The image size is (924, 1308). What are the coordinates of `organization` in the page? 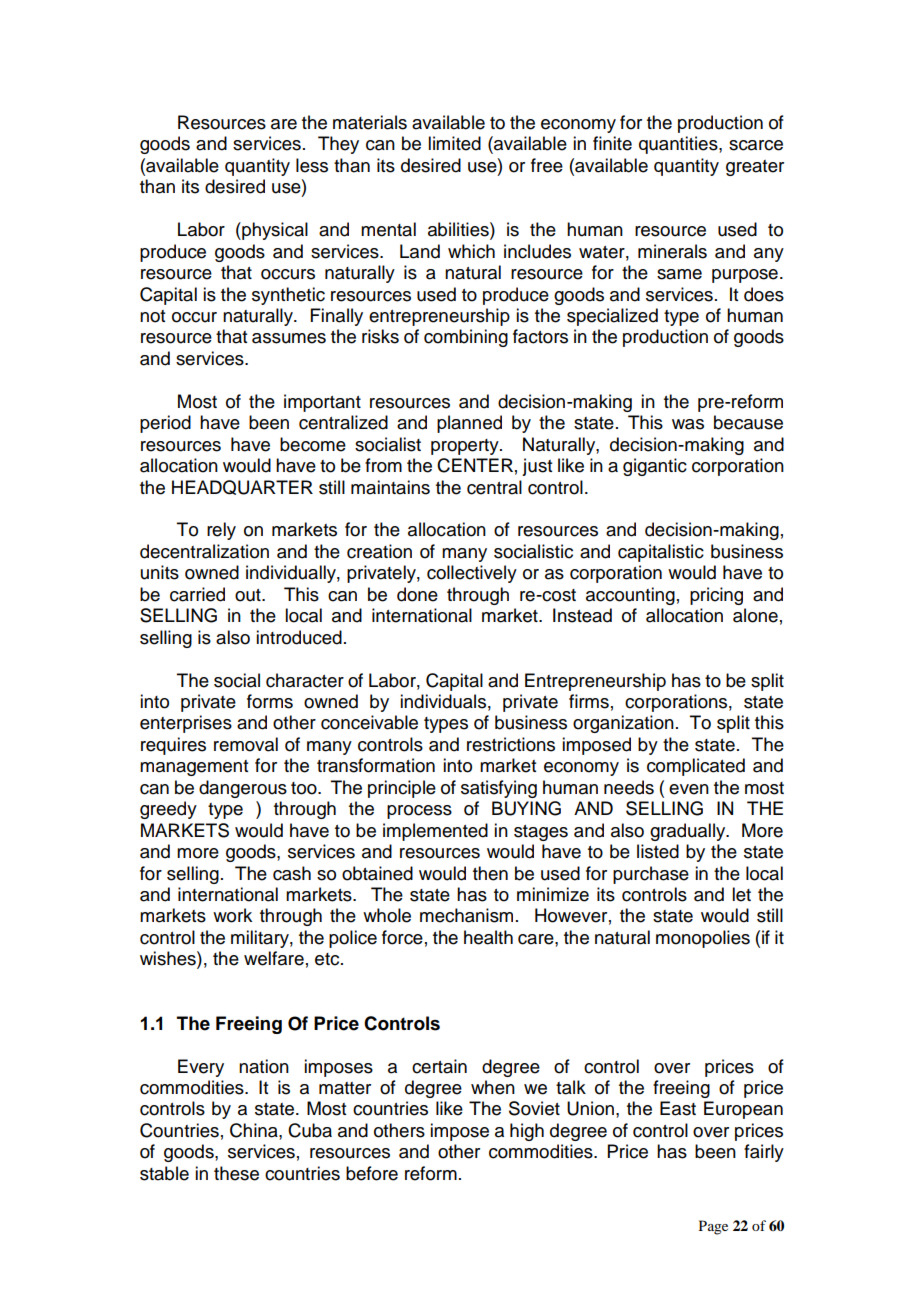 It's located at (623, 724).
